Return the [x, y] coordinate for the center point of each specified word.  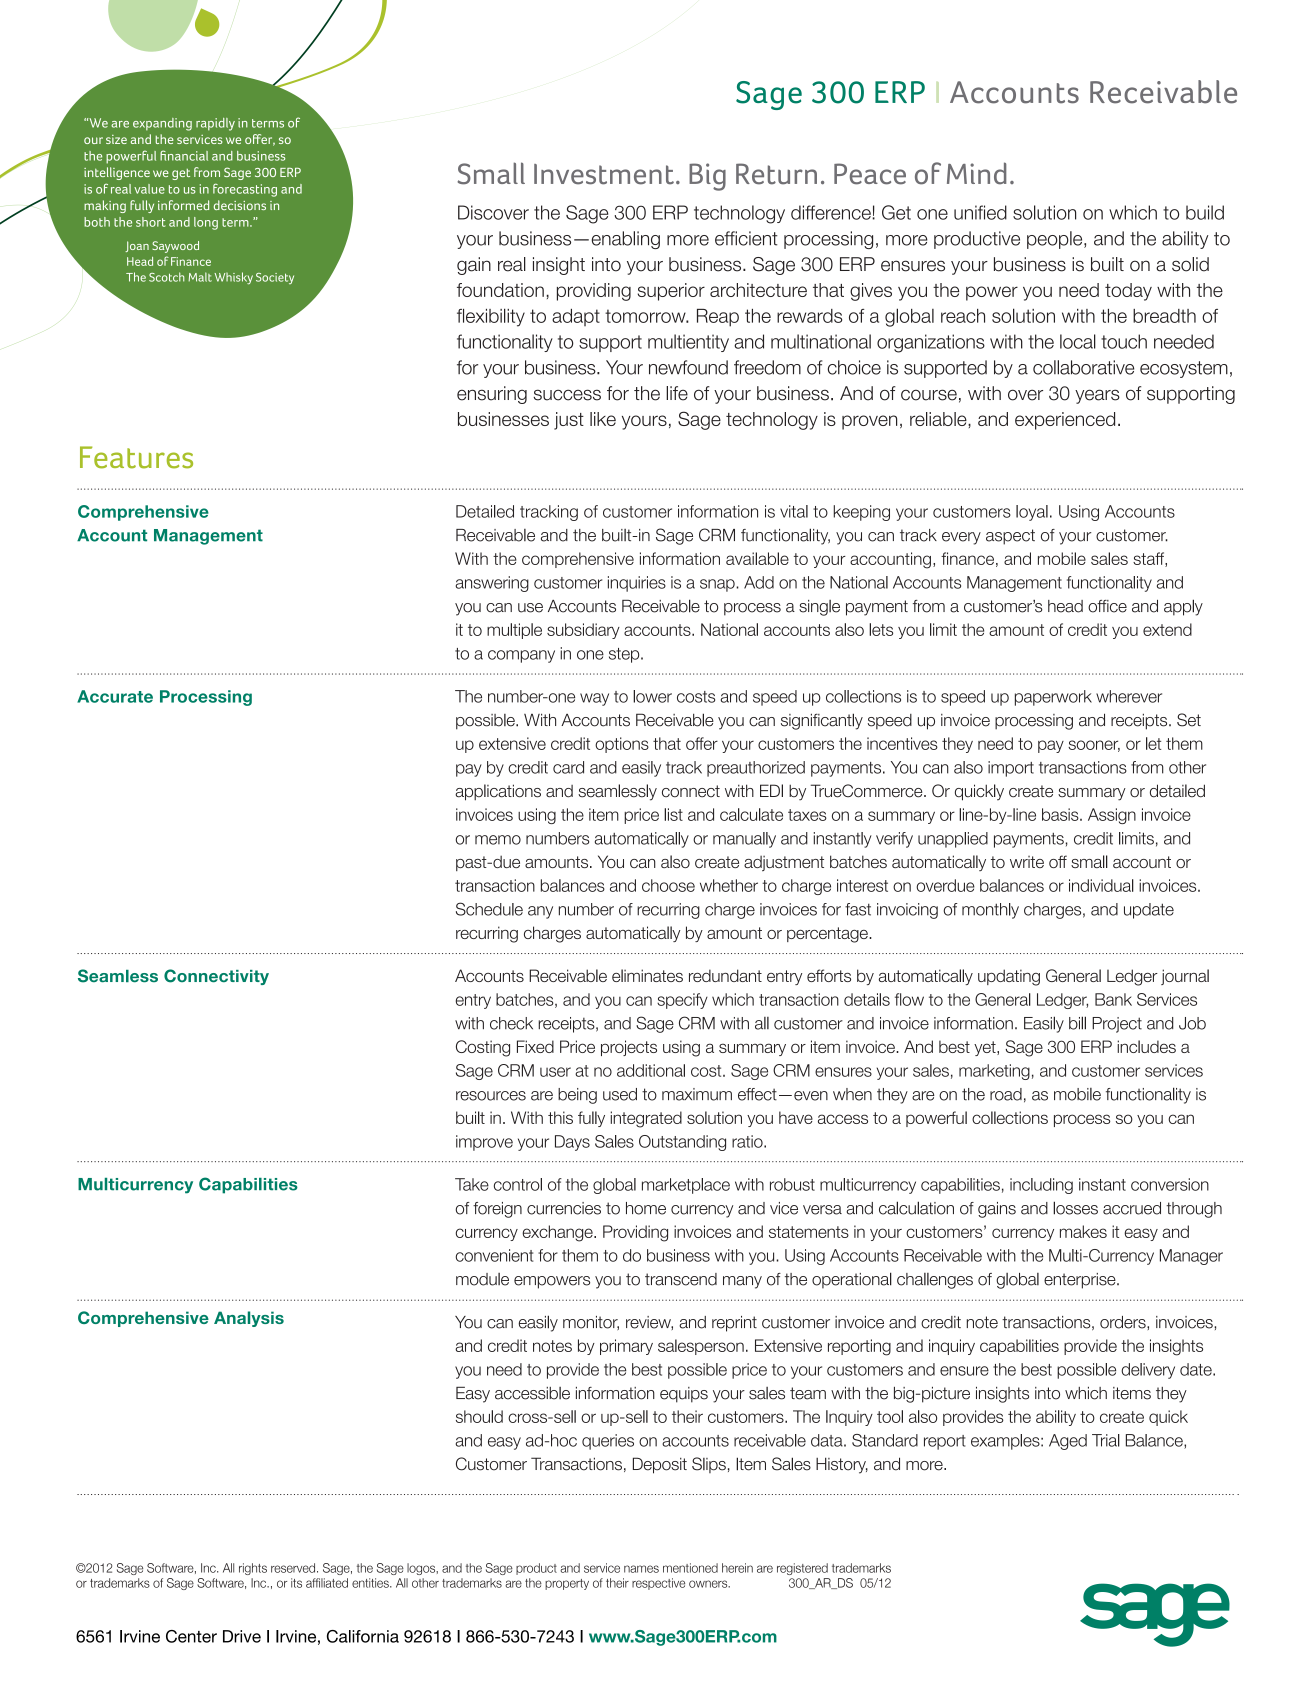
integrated [646, 1119]
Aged [1068, 1442]
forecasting [245, 190]
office [1107, 606]
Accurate [115, 696]
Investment [604, 174]
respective [658, 1584]
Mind [977, 173]
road [1006, 1094]
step [625, 655]
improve [484, 1143]
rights [253, 1569]
